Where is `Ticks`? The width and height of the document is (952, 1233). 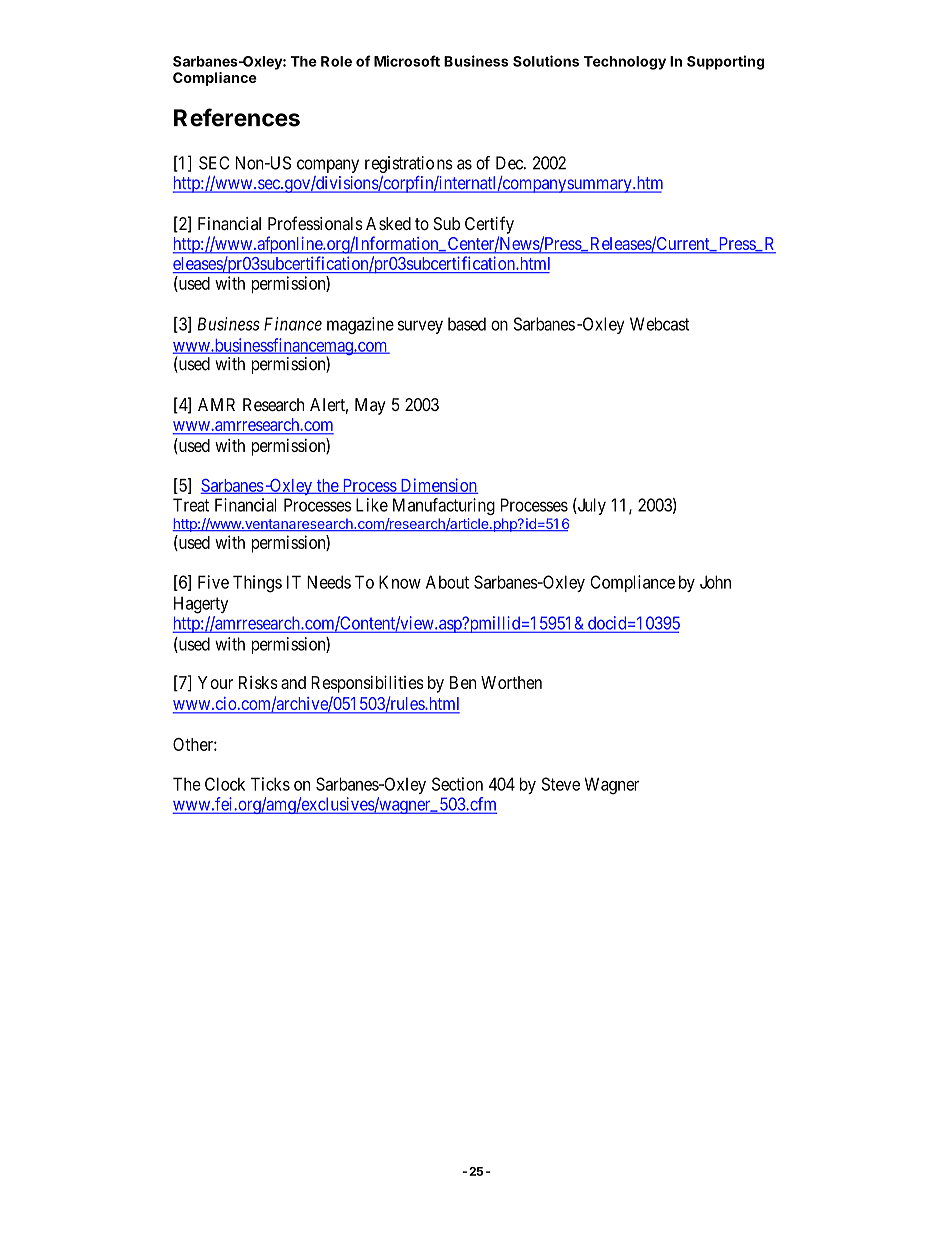
Ticks is located at coordinates (270, 784).
